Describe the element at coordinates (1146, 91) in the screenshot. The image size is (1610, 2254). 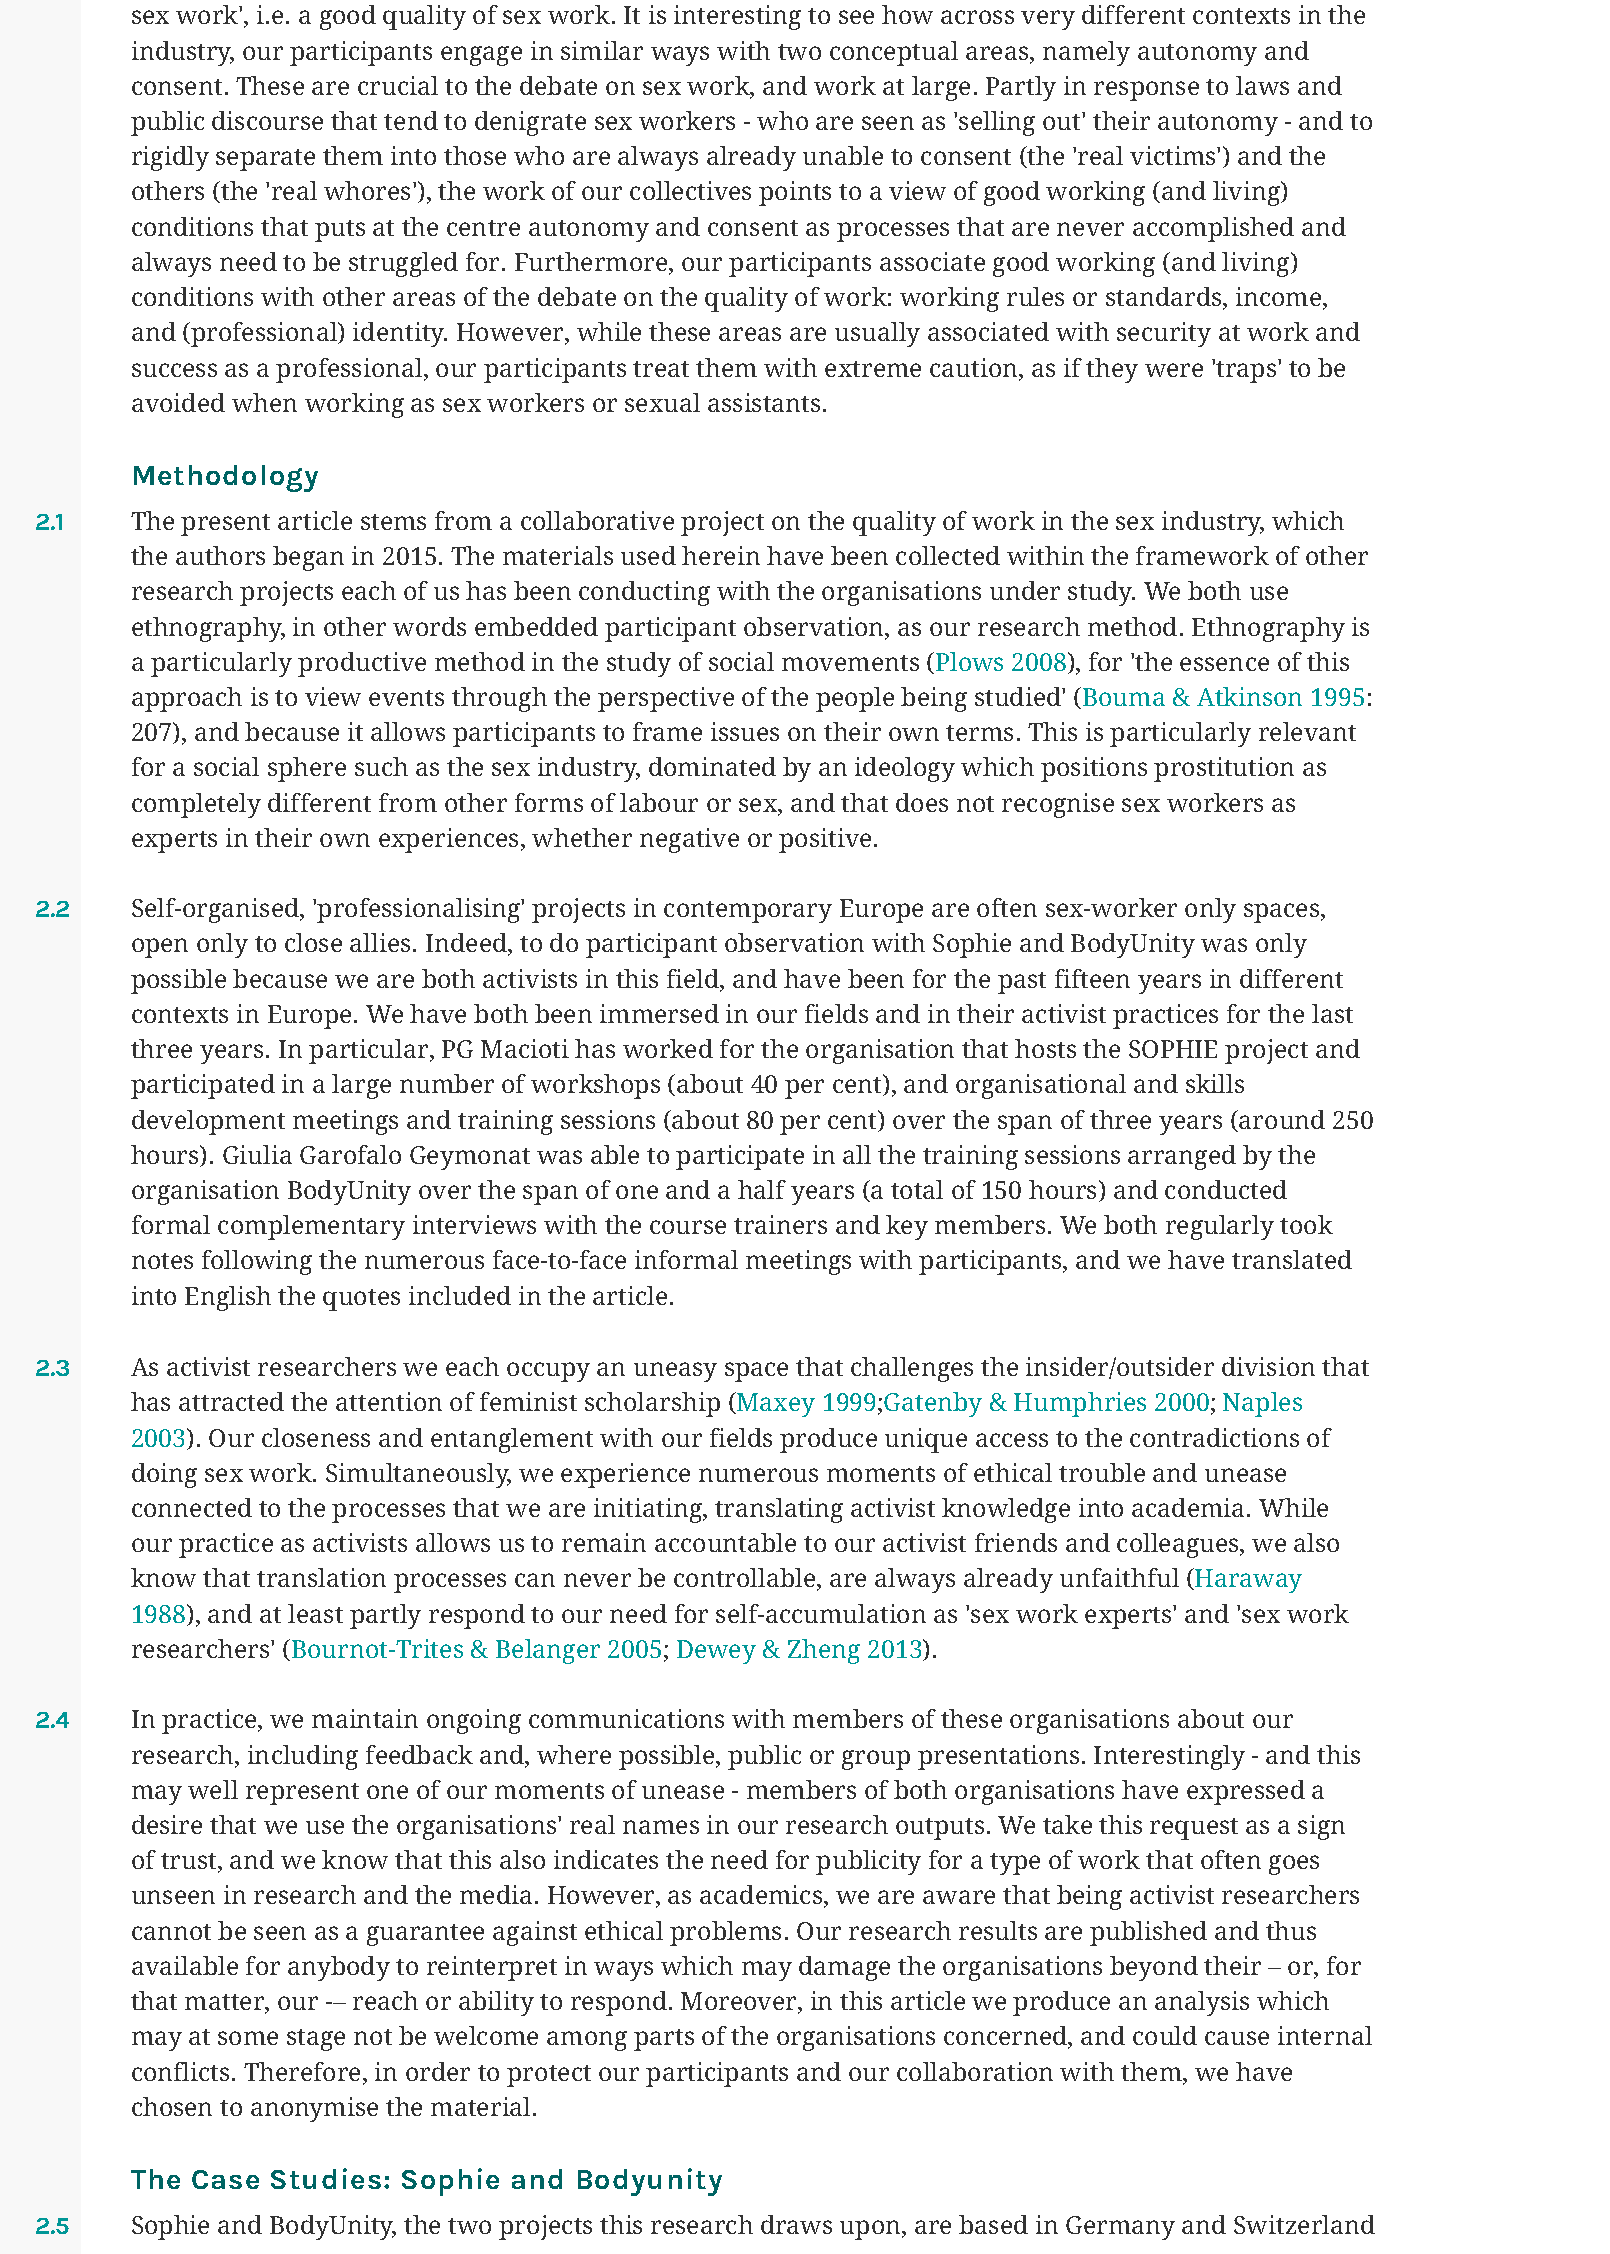
I see `response` at that location.
